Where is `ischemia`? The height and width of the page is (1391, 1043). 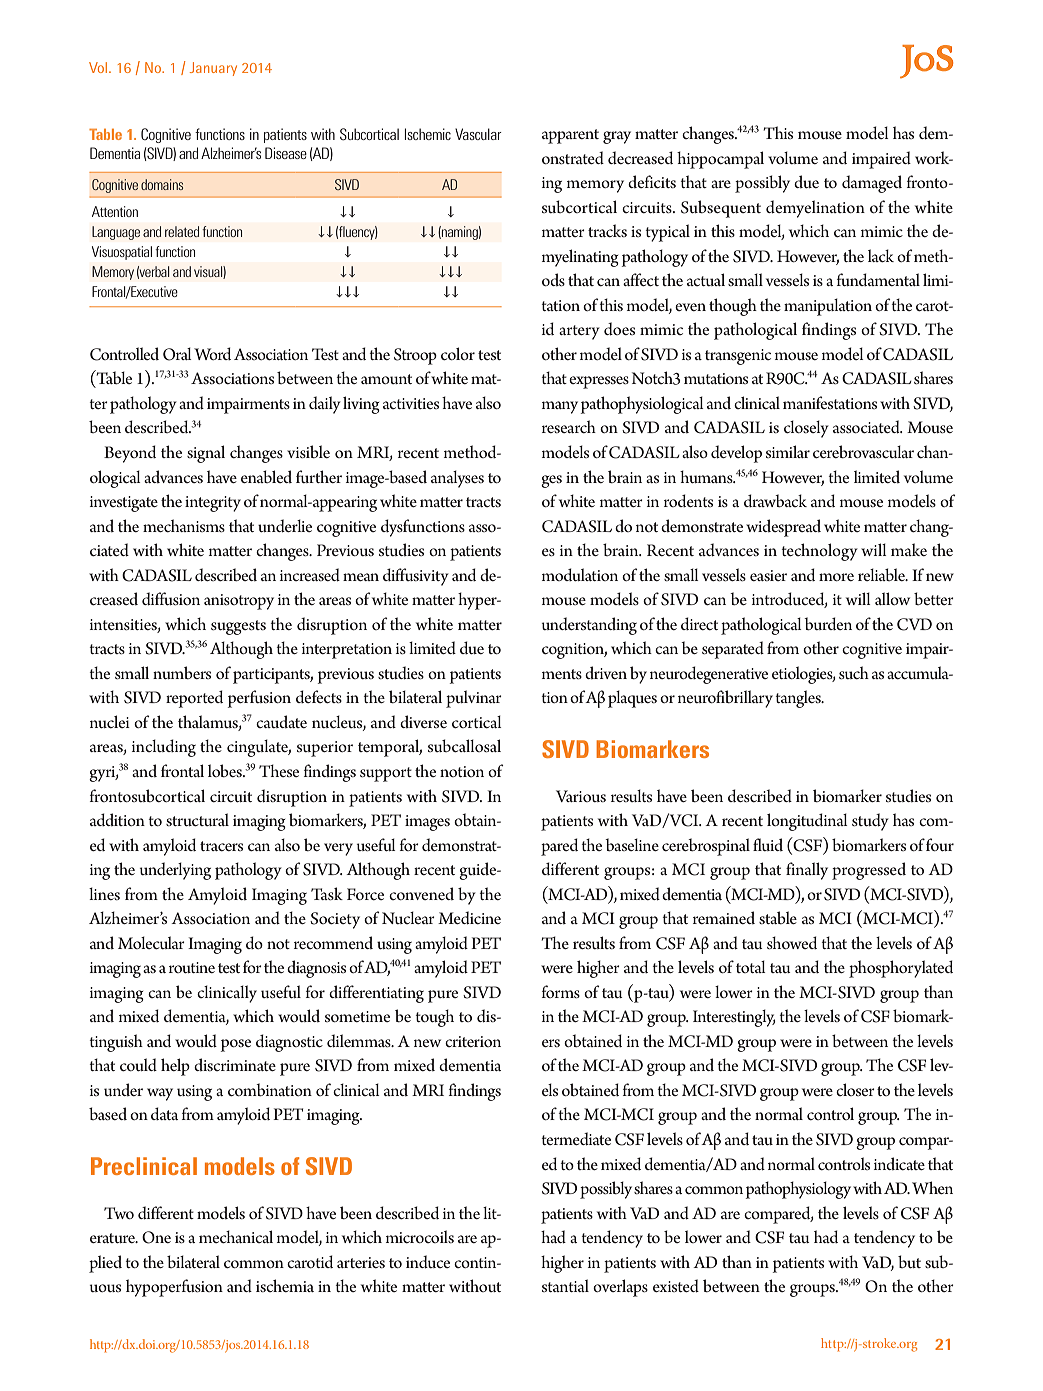 ischemia is located at coordinates (285, 1285).
